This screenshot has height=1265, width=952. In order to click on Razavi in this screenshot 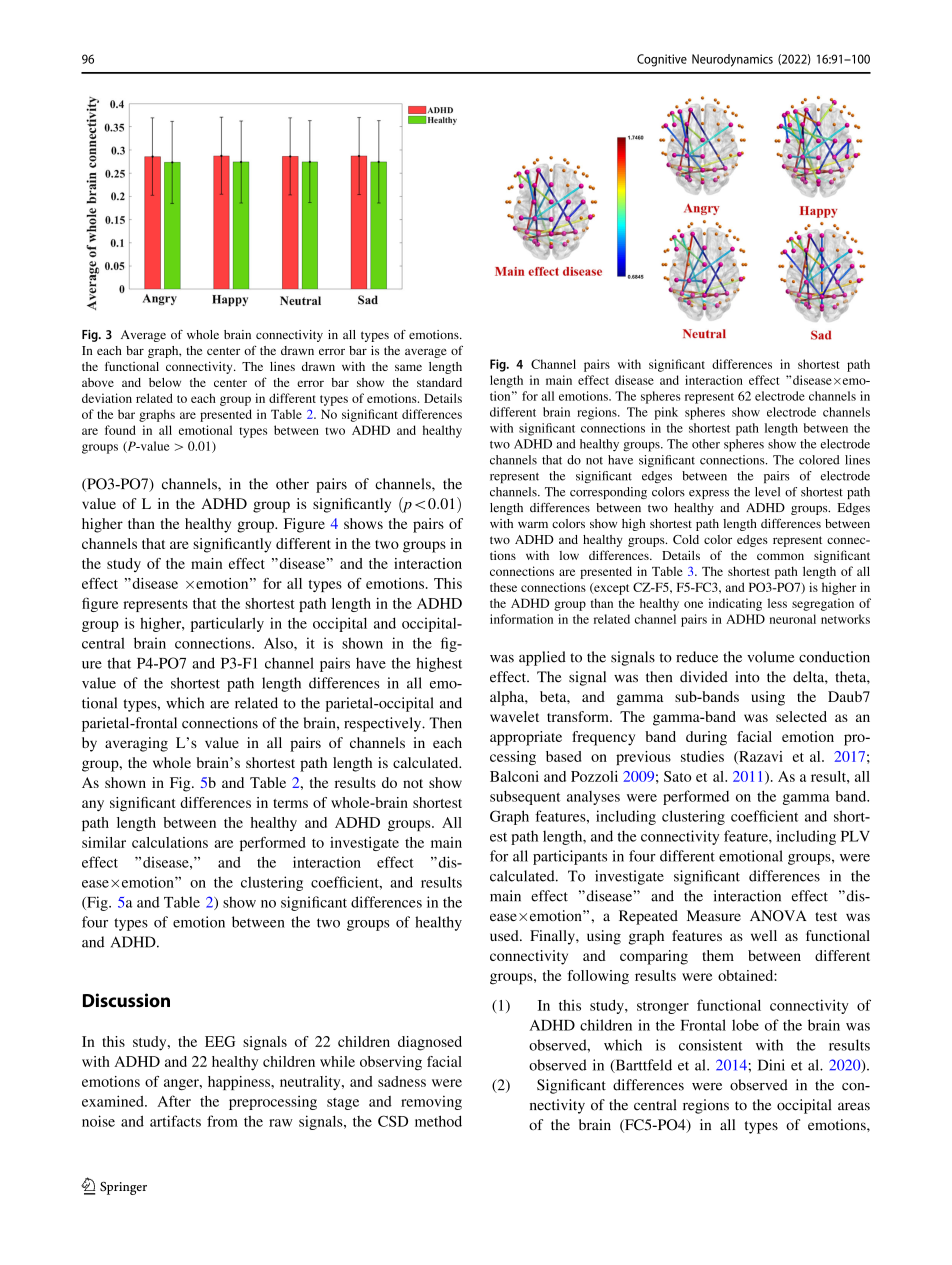, I will do `click(760, 757)`.
